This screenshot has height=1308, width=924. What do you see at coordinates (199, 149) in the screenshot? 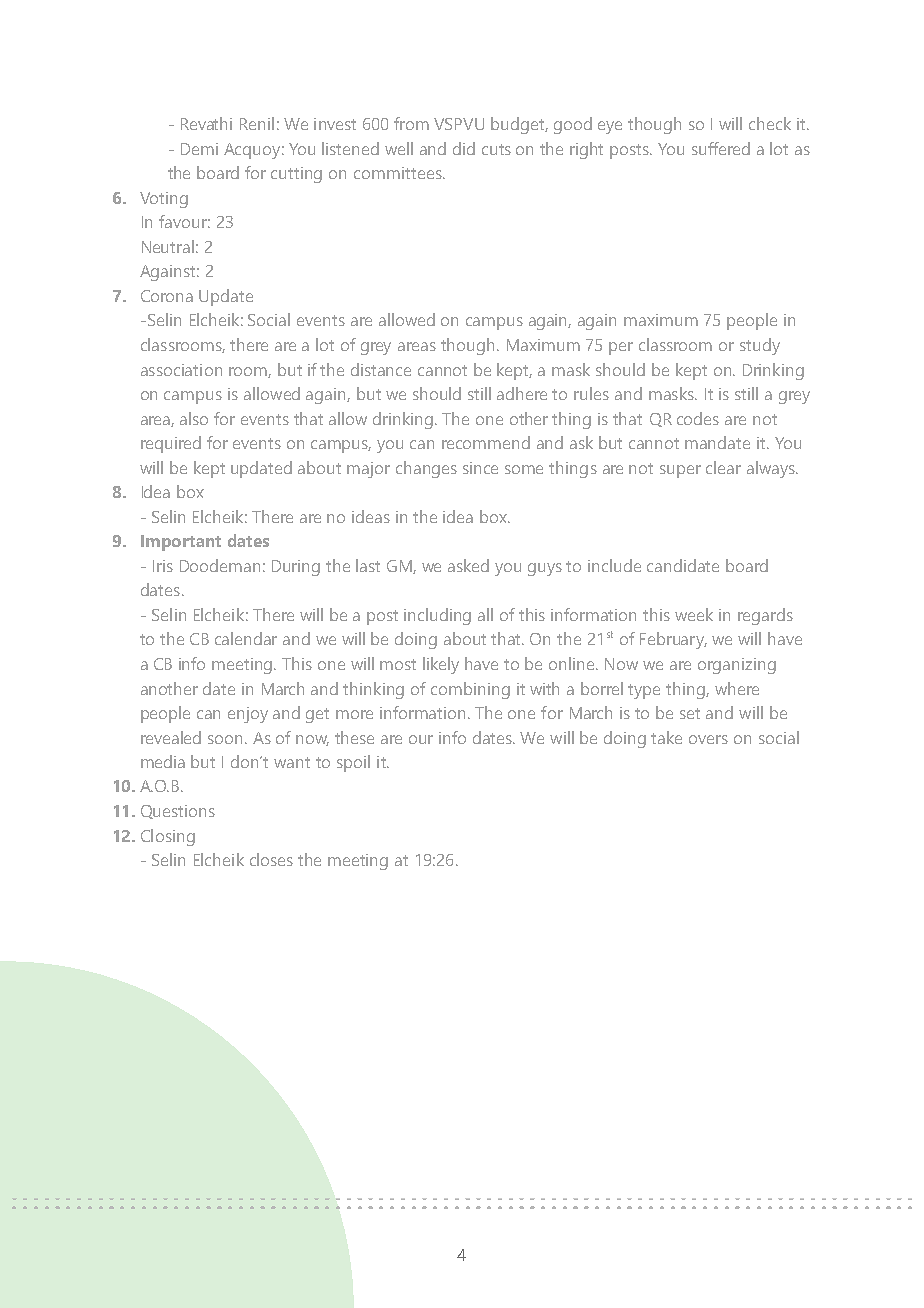
I see `Demi` at bounding box center [199, 149].
